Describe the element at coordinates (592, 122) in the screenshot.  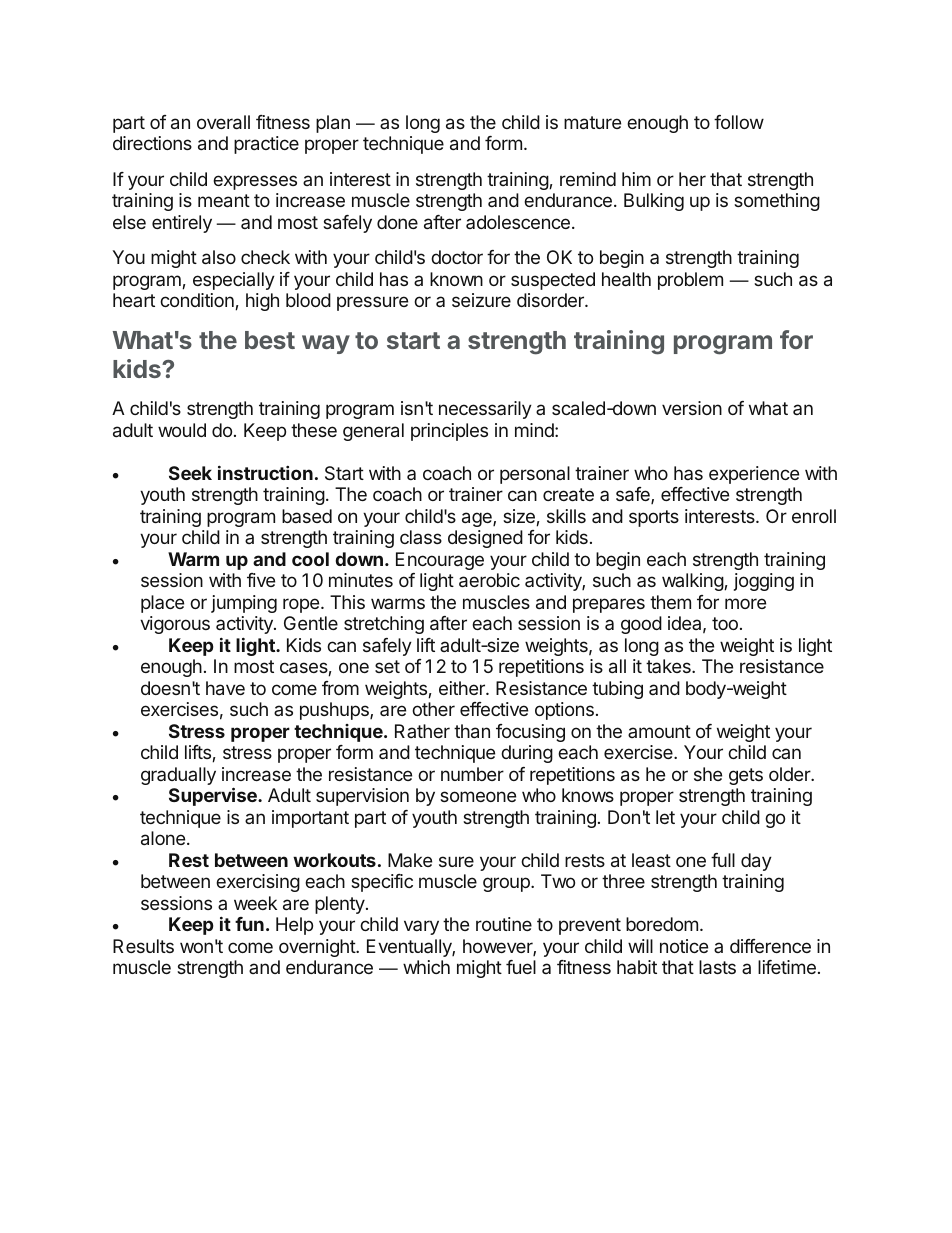
I see `mature` at that location.
